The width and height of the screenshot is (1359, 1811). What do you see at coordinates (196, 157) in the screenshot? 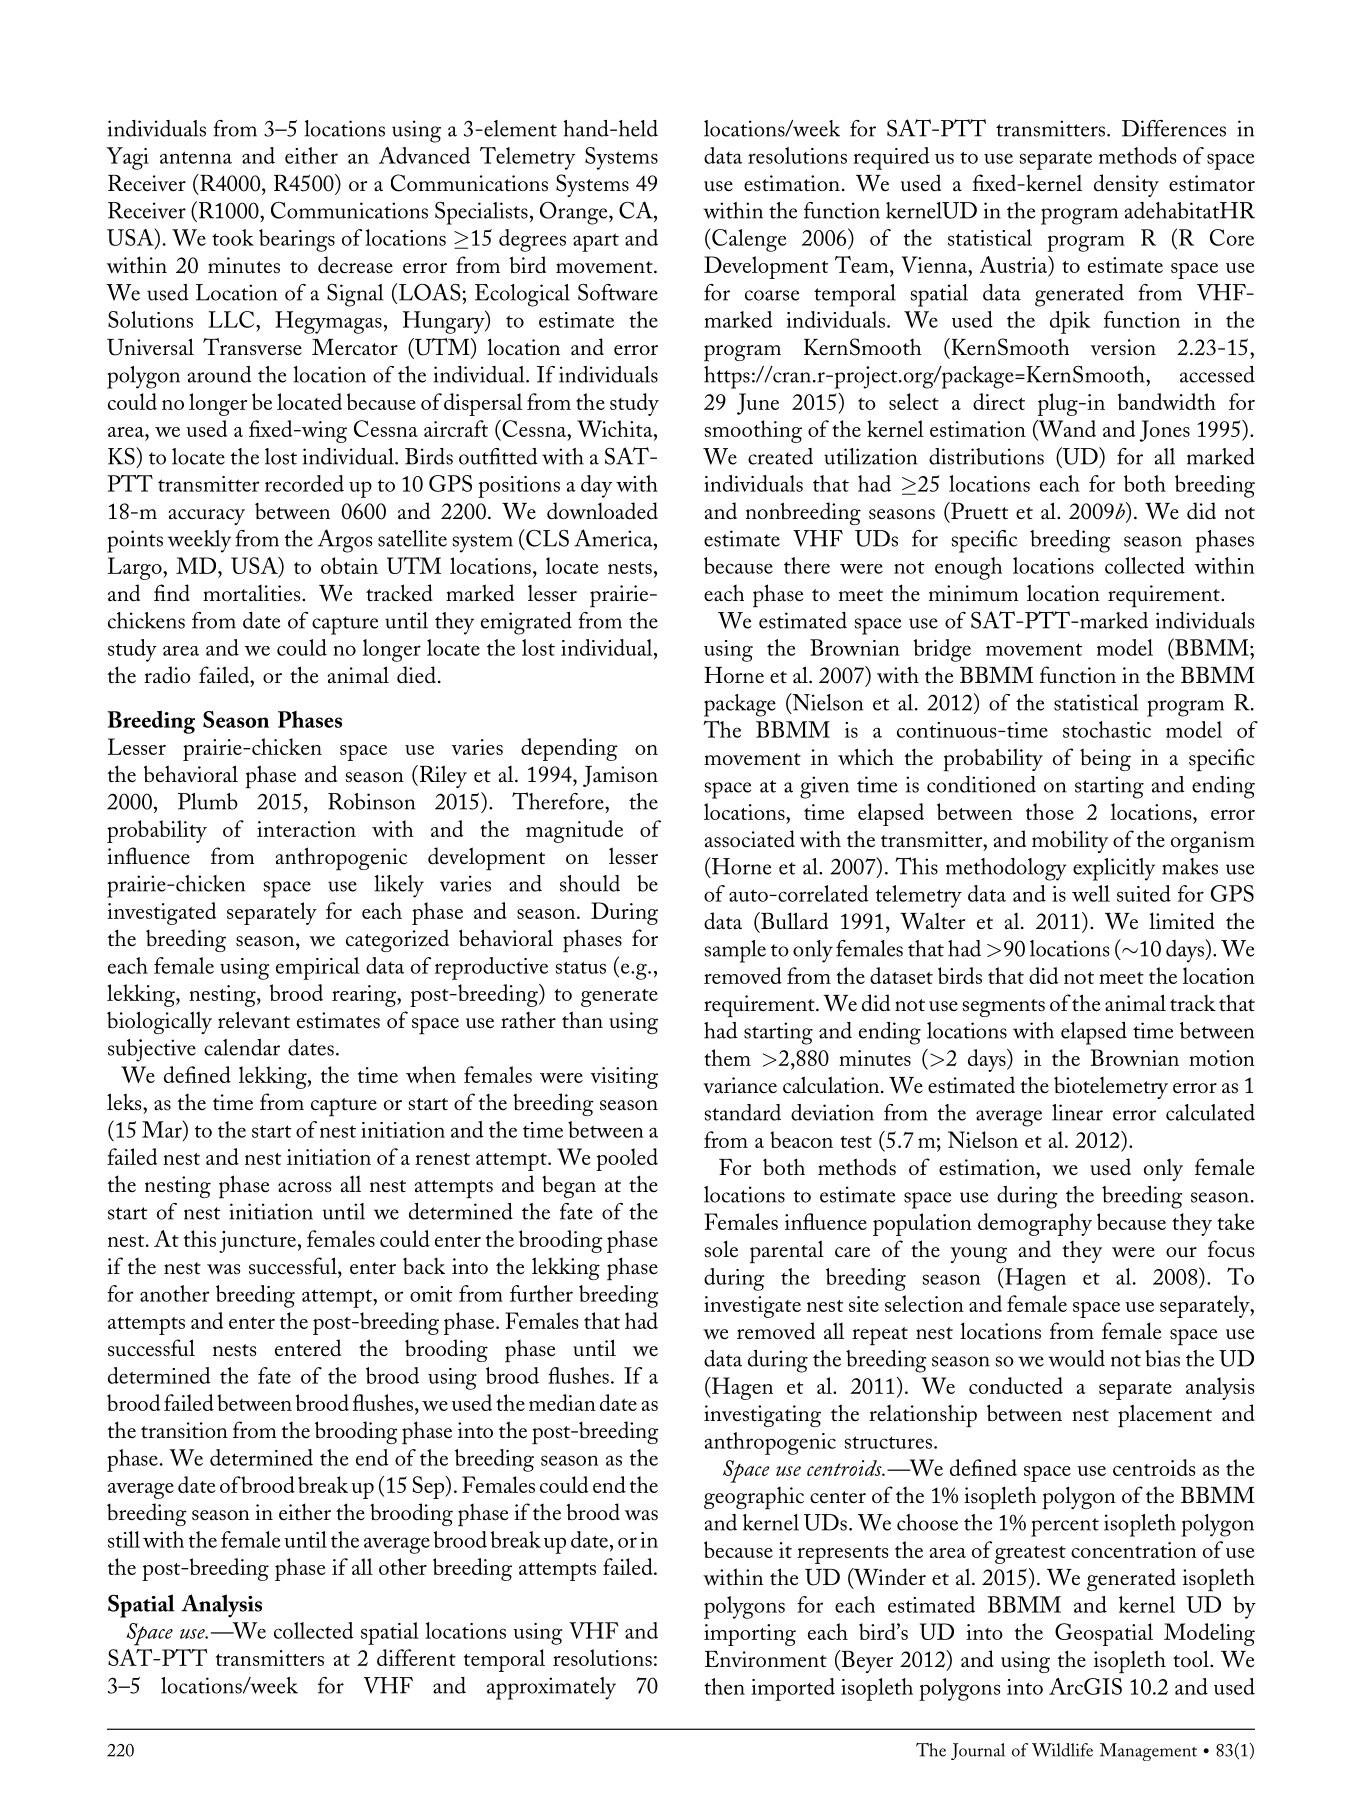
I see `antenna` at bounding box center [196, 157].
